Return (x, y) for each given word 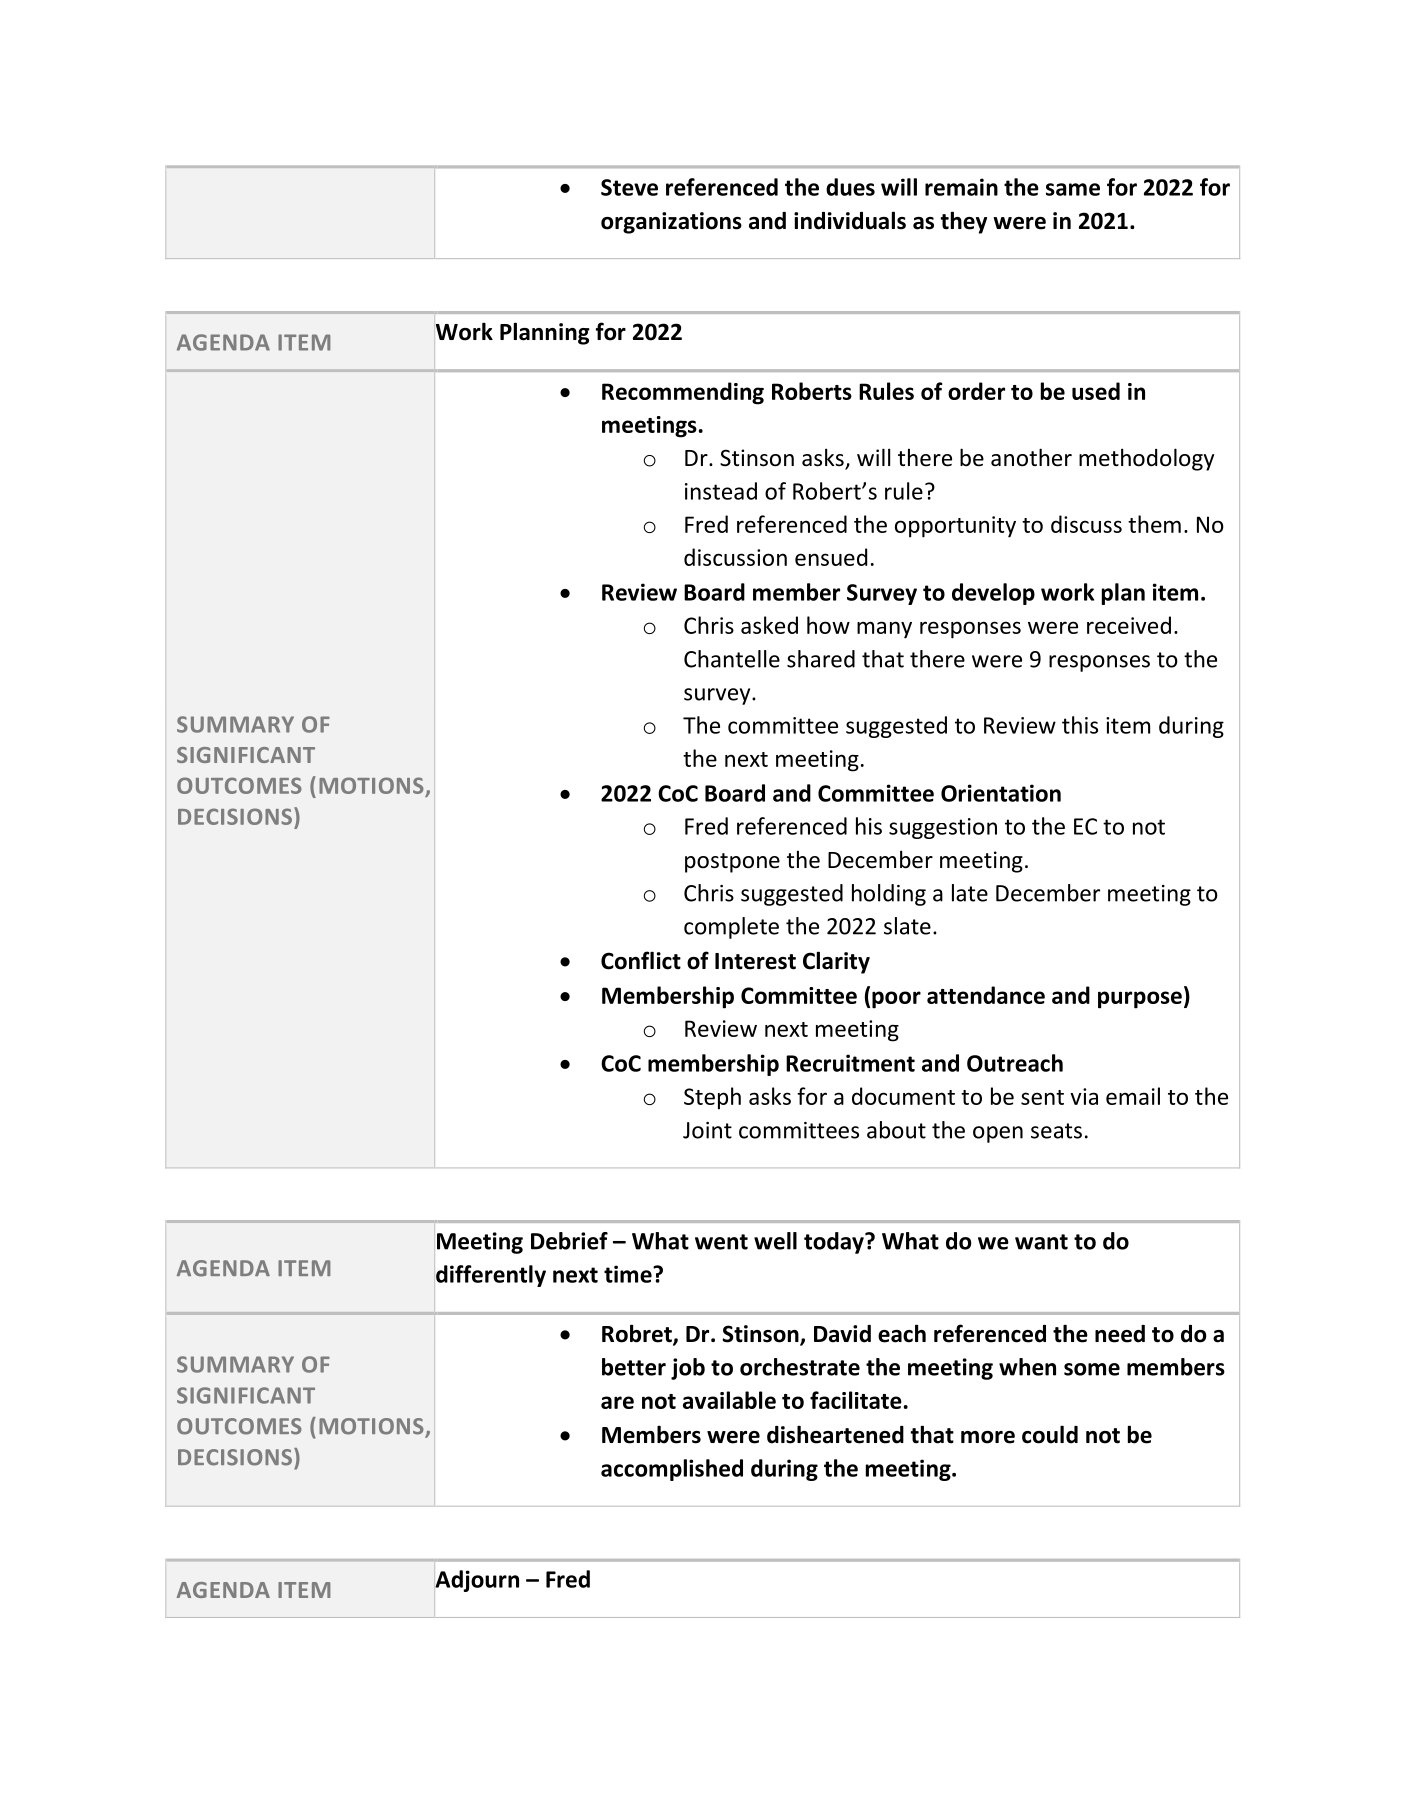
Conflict (641, 960)
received (1129, 625)
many (884, 630)
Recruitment (850, 1063)
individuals (850, 220)
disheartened (835, 1434)
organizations (671, 223)
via (1084, 1096)
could (1050, 1434)
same (1073, 189)
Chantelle (732, 659)
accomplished (672, 1470)
